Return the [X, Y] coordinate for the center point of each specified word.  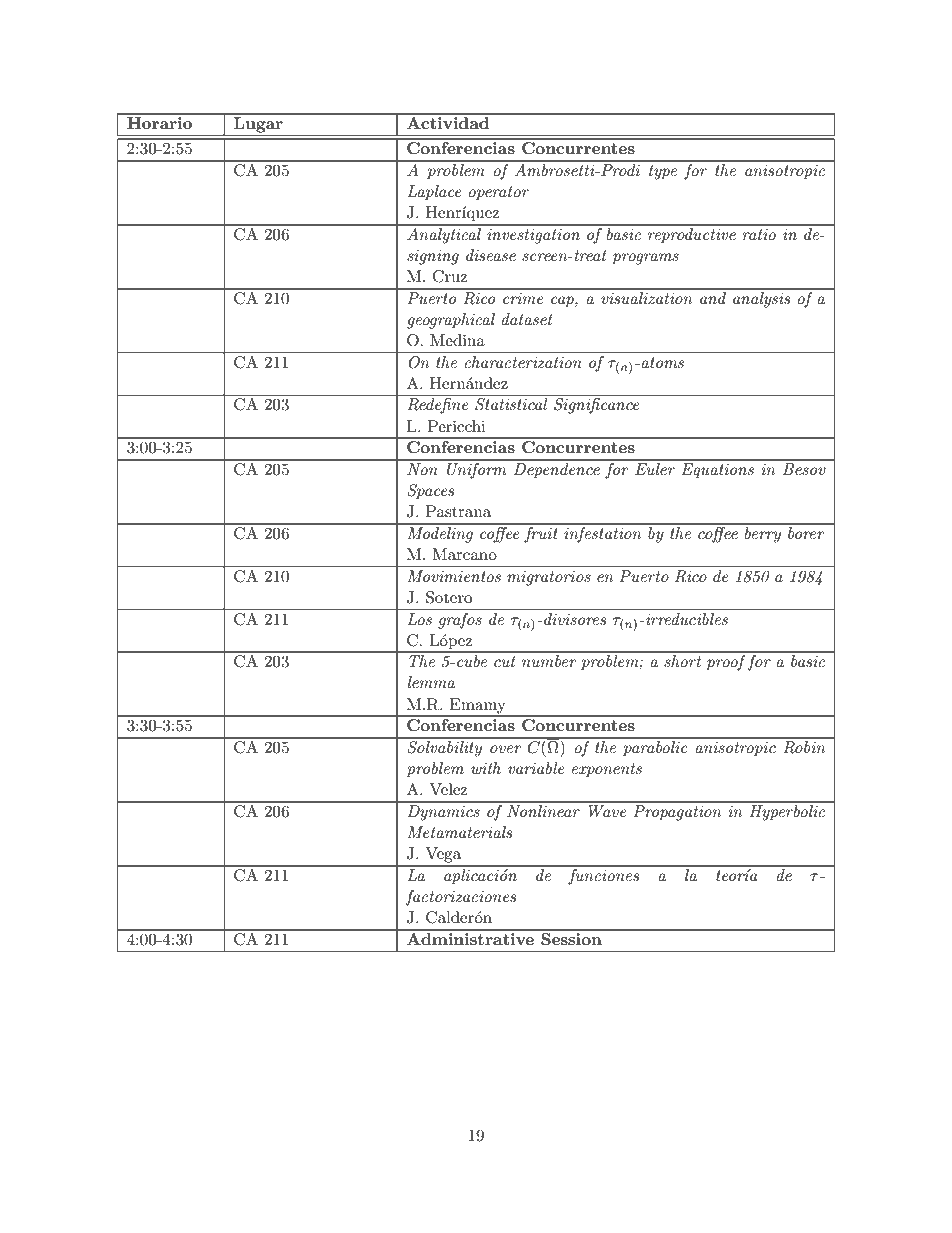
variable [536, 768]
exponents [607, 770]
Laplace [434, 193]
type [663, 172]
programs [645, 259]
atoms [661, 362]
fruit [541, 533]
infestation [603, 533]
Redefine [437, 406]
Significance [596, 406]
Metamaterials [459, 832]
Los [419, 619]
